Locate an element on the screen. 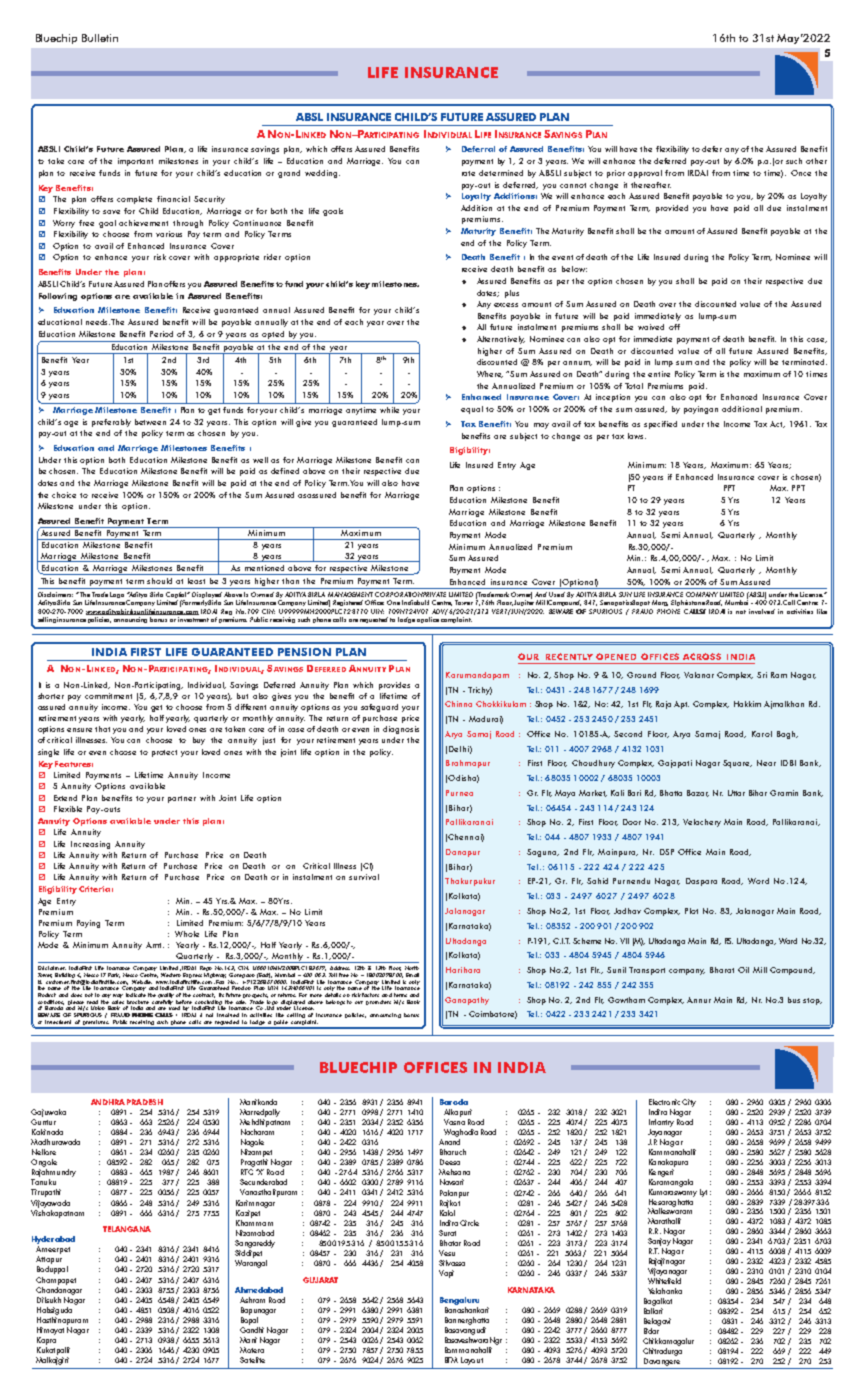  other is located at coordinates (816, 161).
